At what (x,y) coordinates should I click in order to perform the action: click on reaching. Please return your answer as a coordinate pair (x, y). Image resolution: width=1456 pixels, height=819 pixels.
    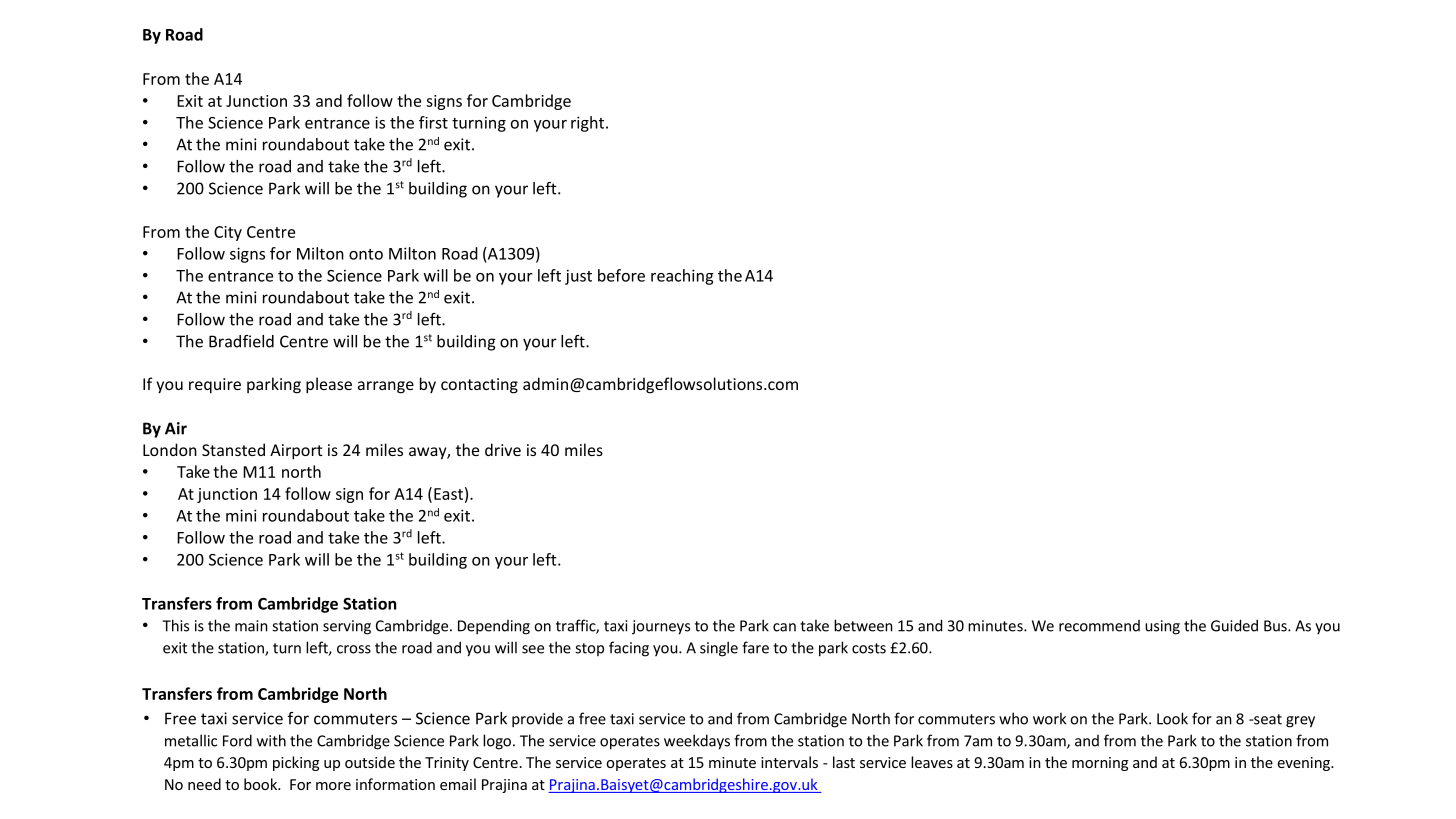
    Looking at the image, I should click on (682, 277).
